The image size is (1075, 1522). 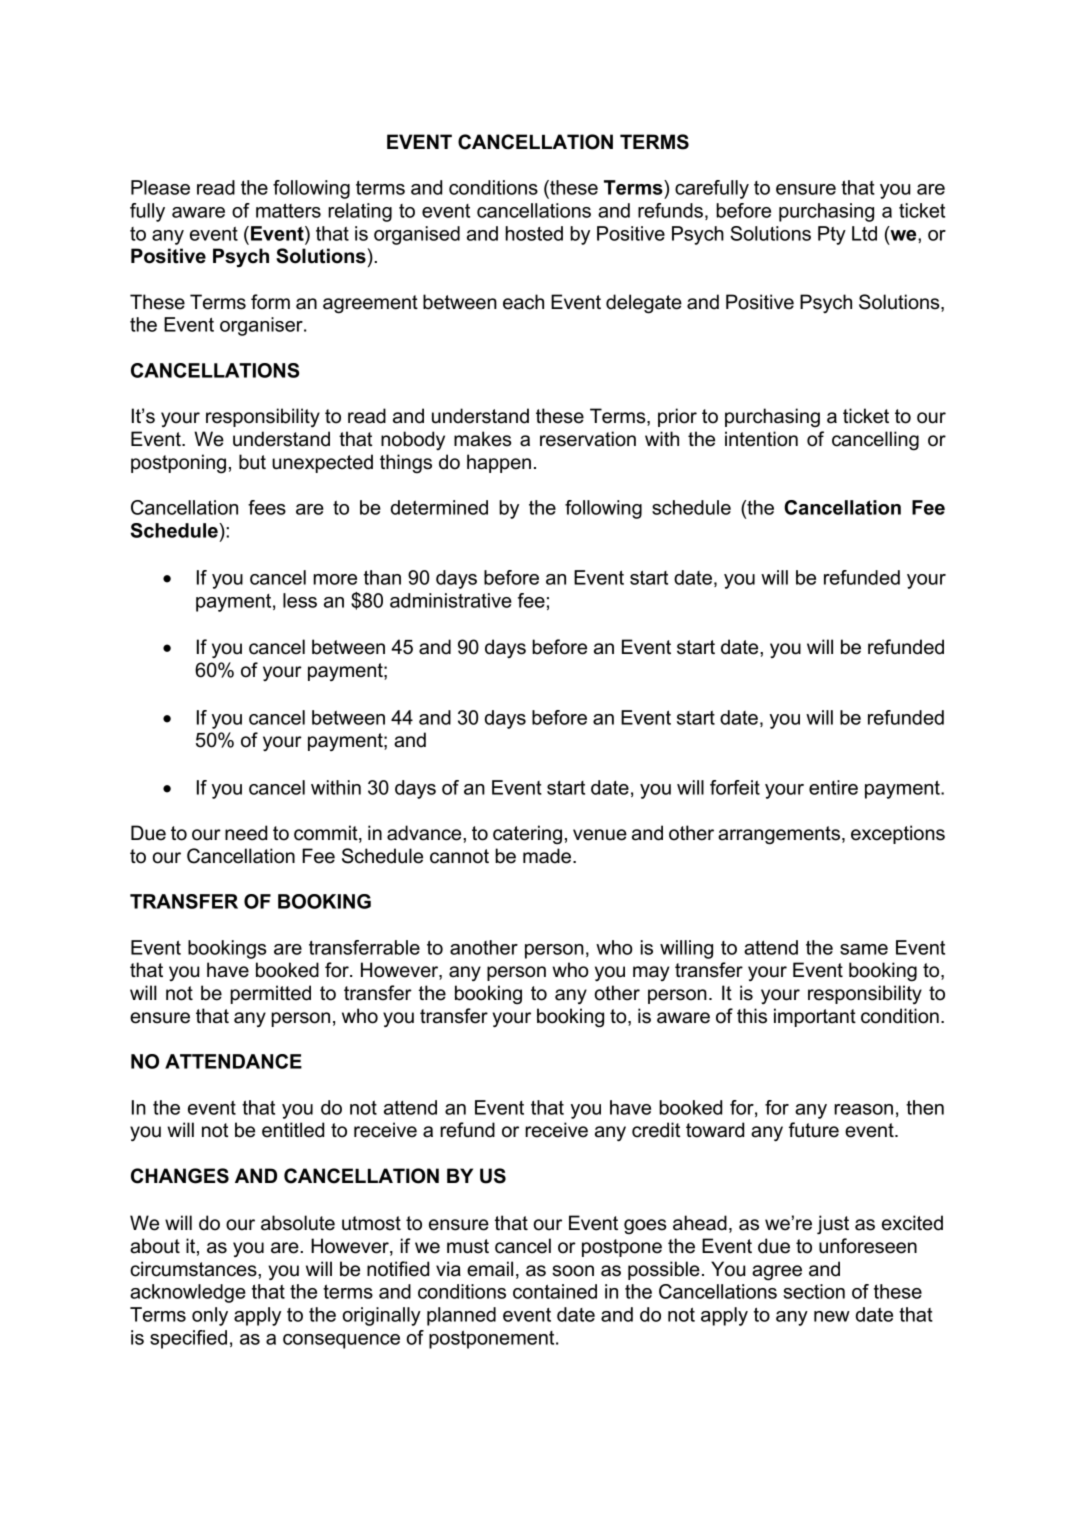 What do you see at coordinates (815, 1017) in the page?
I see `important` at bounding box center [815, 1017].
